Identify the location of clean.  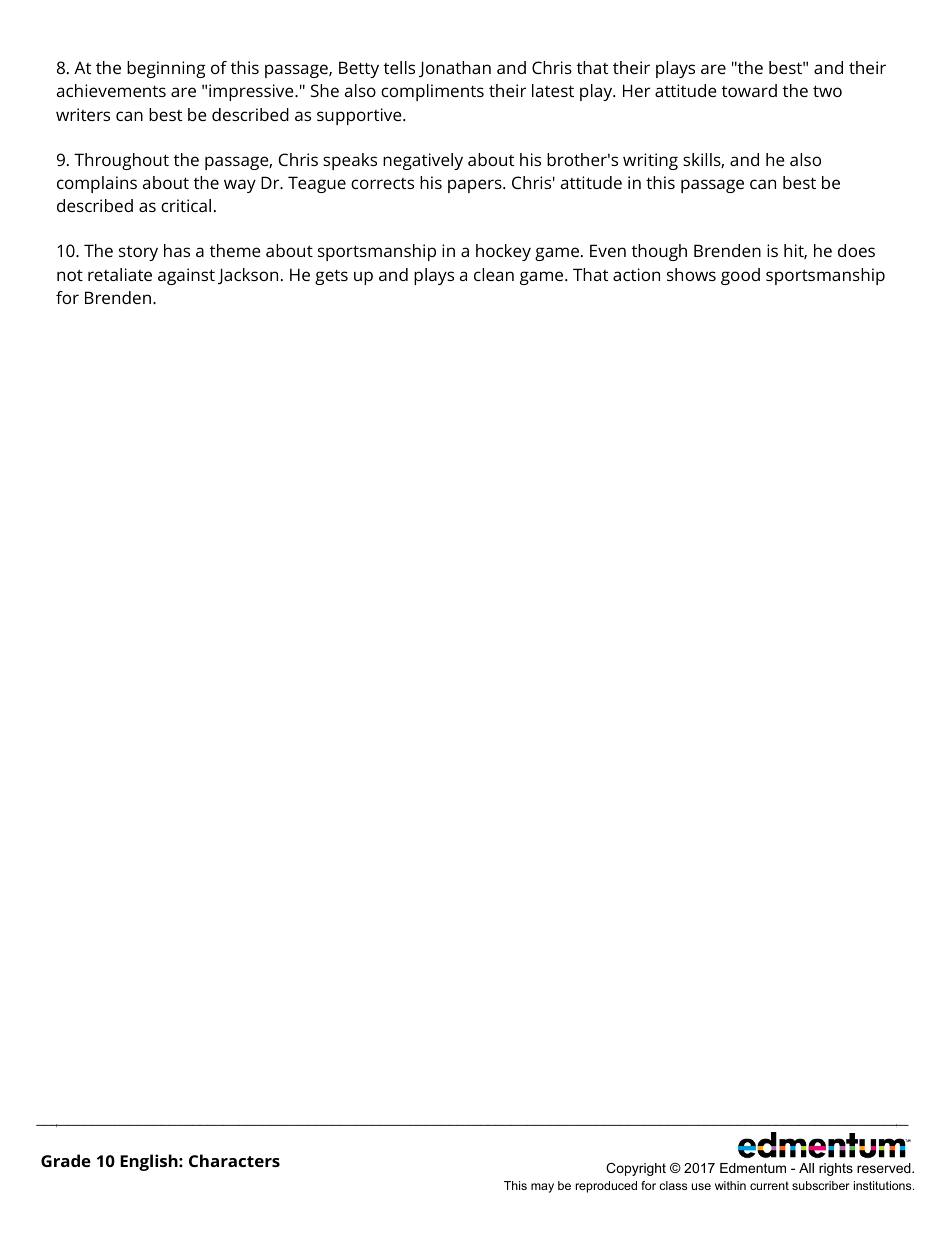
(494, 274).
